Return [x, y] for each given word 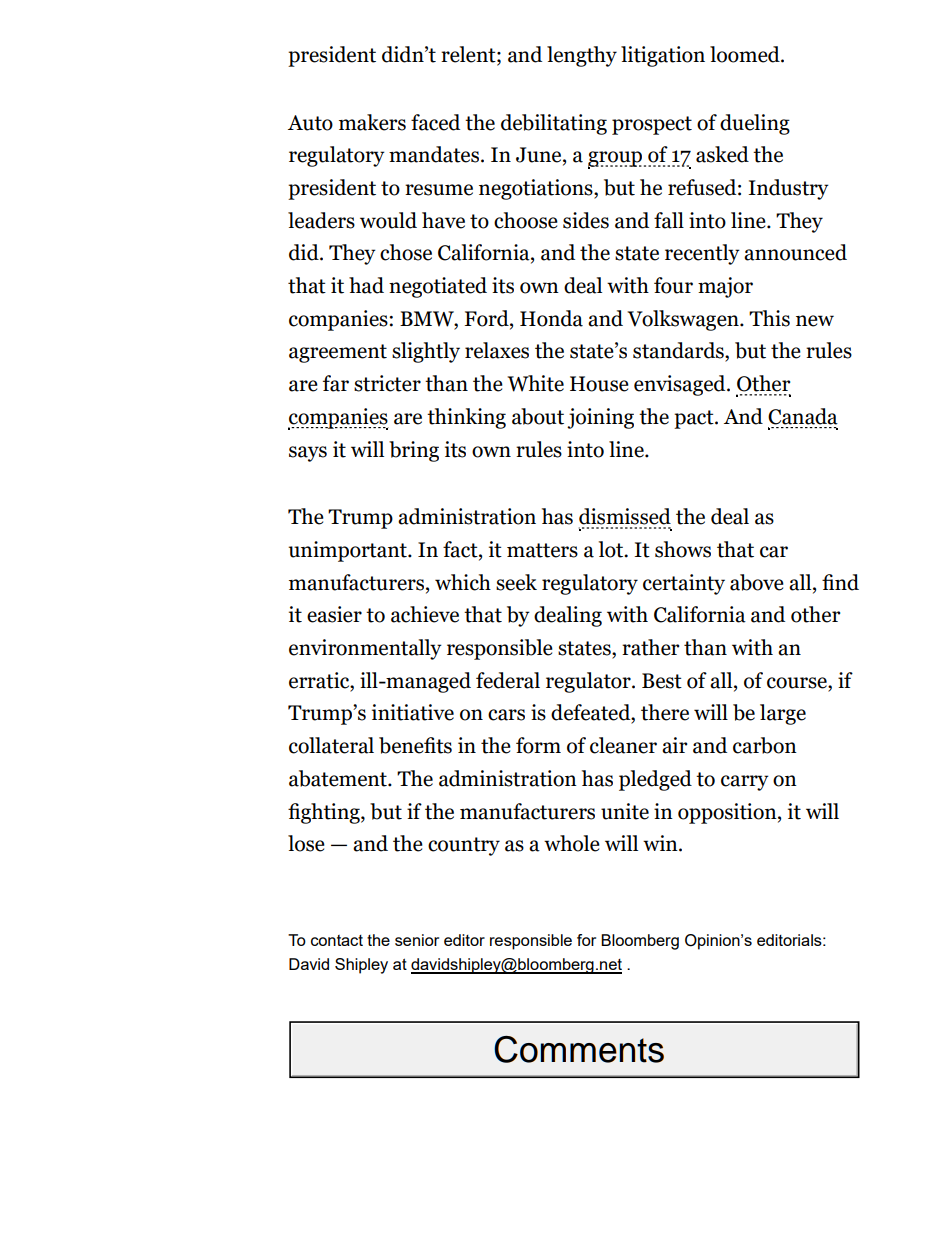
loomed [746, 54]
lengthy [582, 56]
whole [572, 843]
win [661, 843]
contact [337, 940]
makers [372, 122]
